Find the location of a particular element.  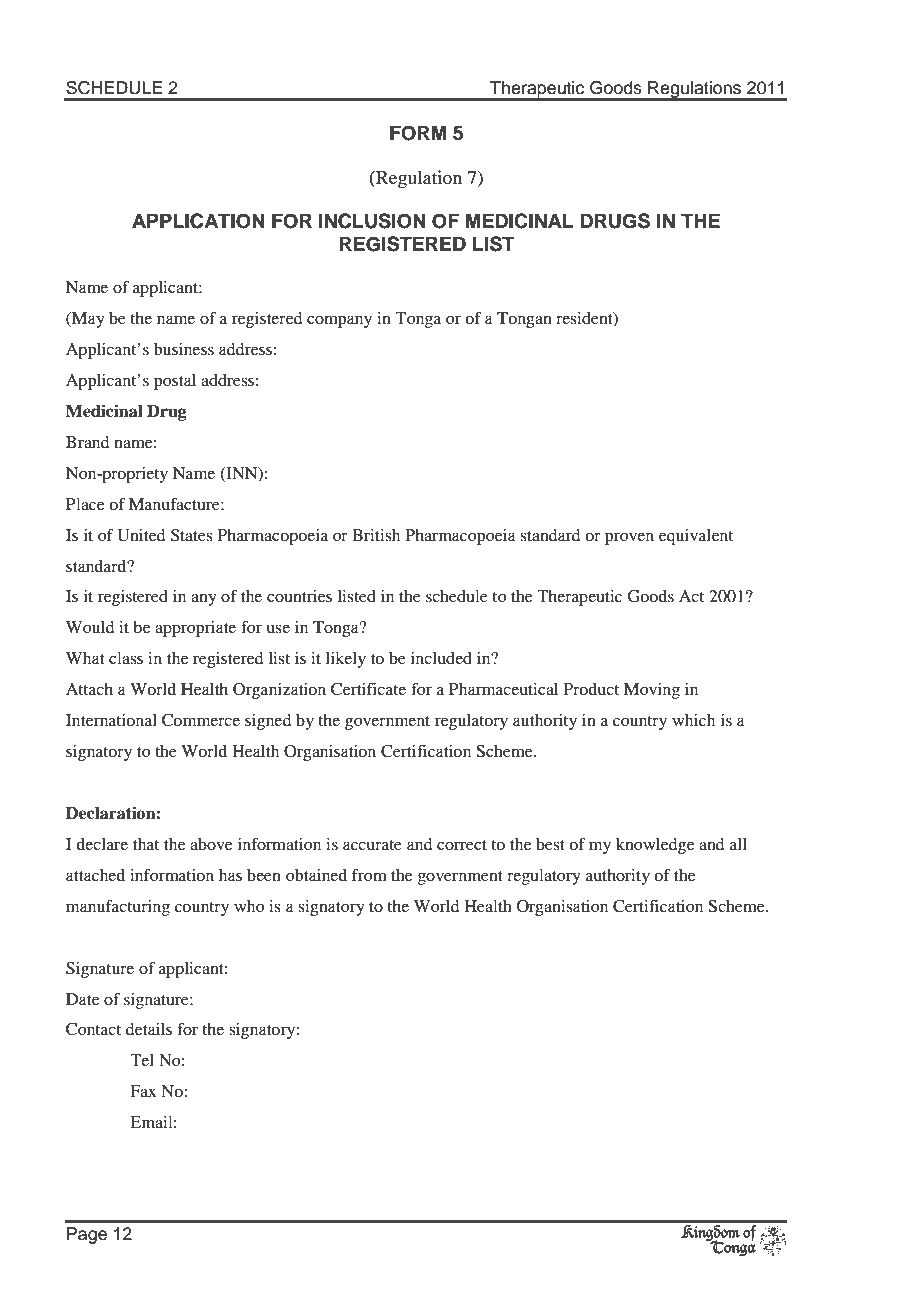

APPLICATION is located at coordinates (198, 221).
